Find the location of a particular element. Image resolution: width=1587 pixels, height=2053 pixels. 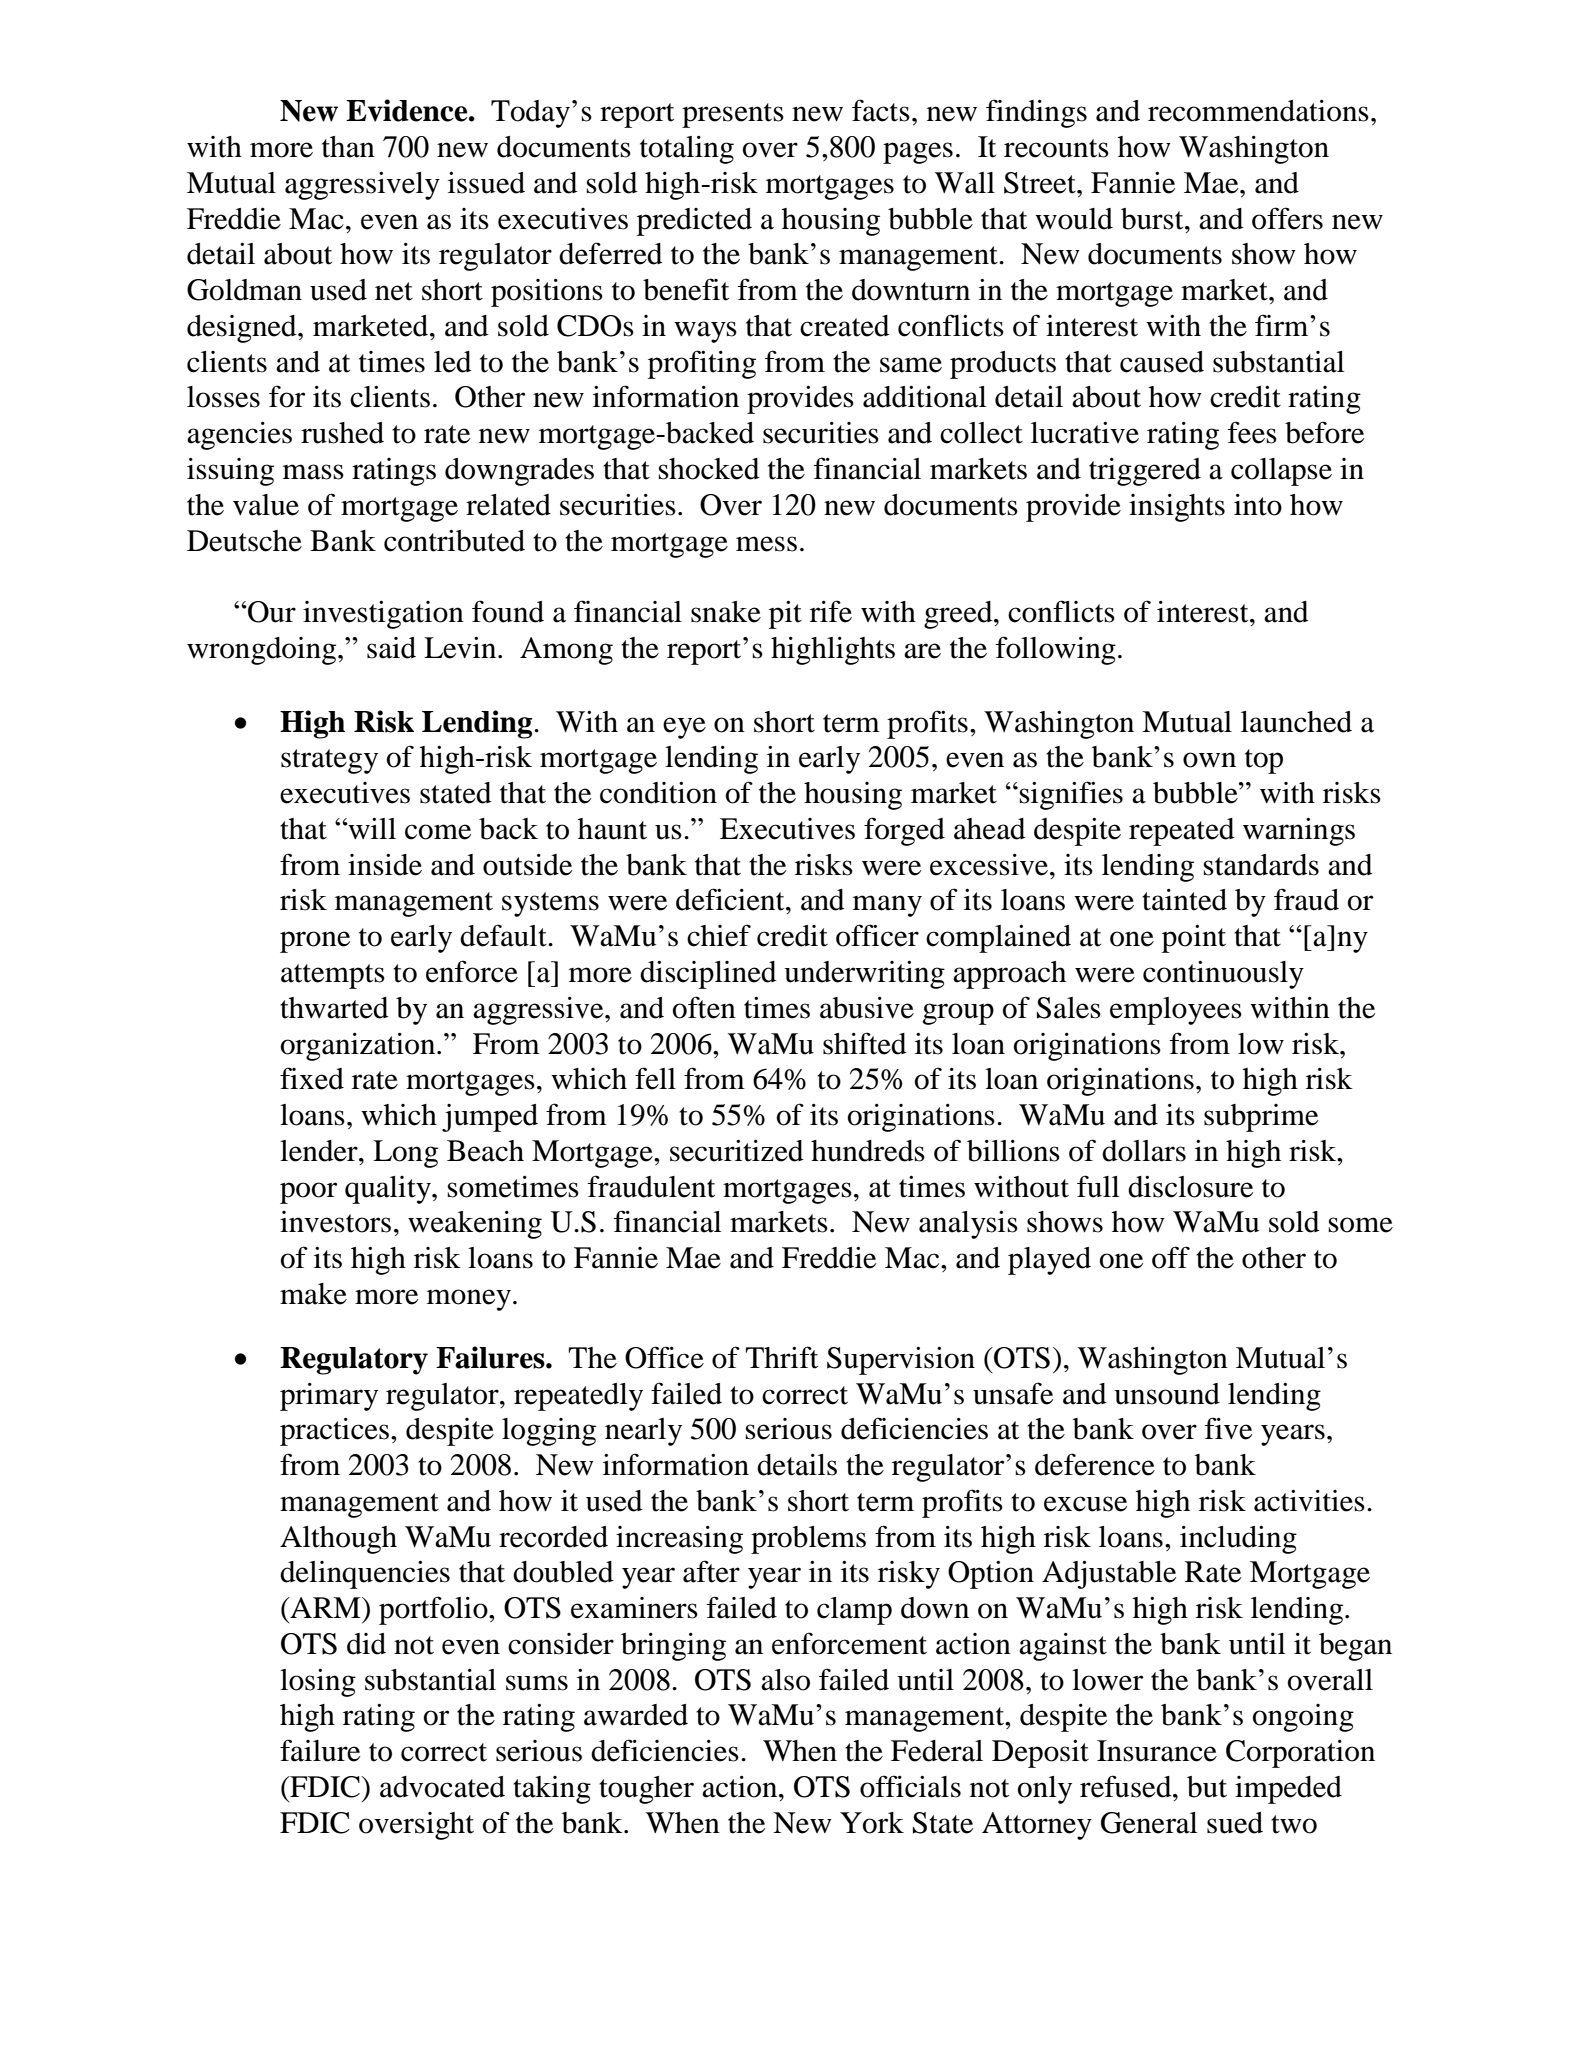

recommendations is located at coordinates (1258, 111).
